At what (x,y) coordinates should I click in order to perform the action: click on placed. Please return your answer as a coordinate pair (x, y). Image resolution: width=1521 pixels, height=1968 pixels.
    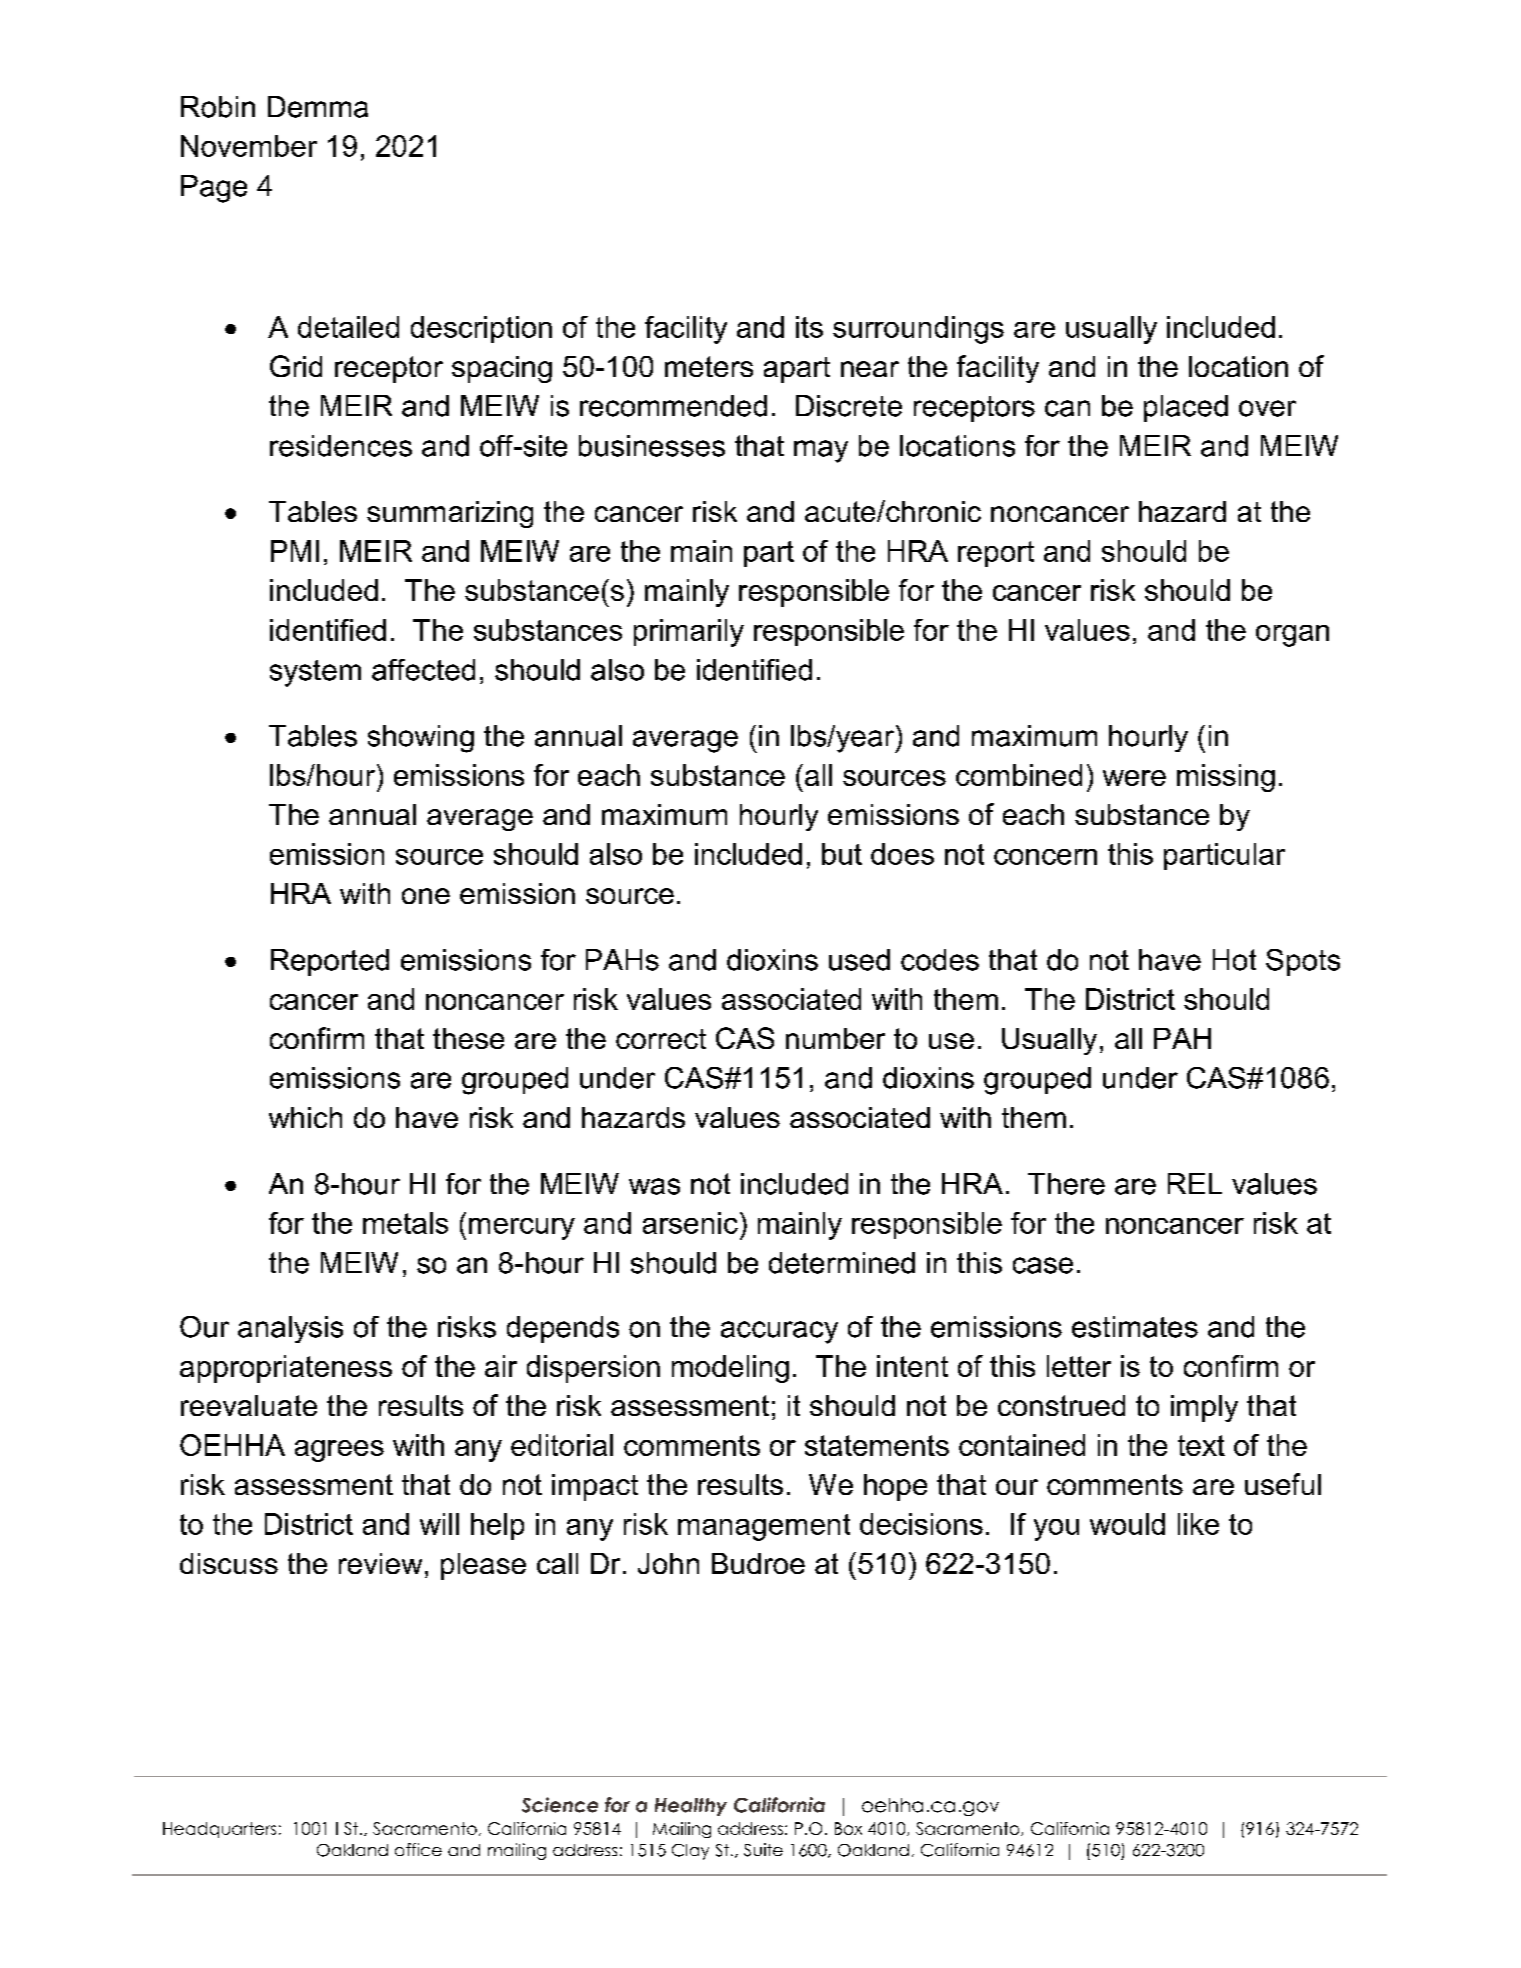
    Looking at the image, I should click on (1186, 408).
